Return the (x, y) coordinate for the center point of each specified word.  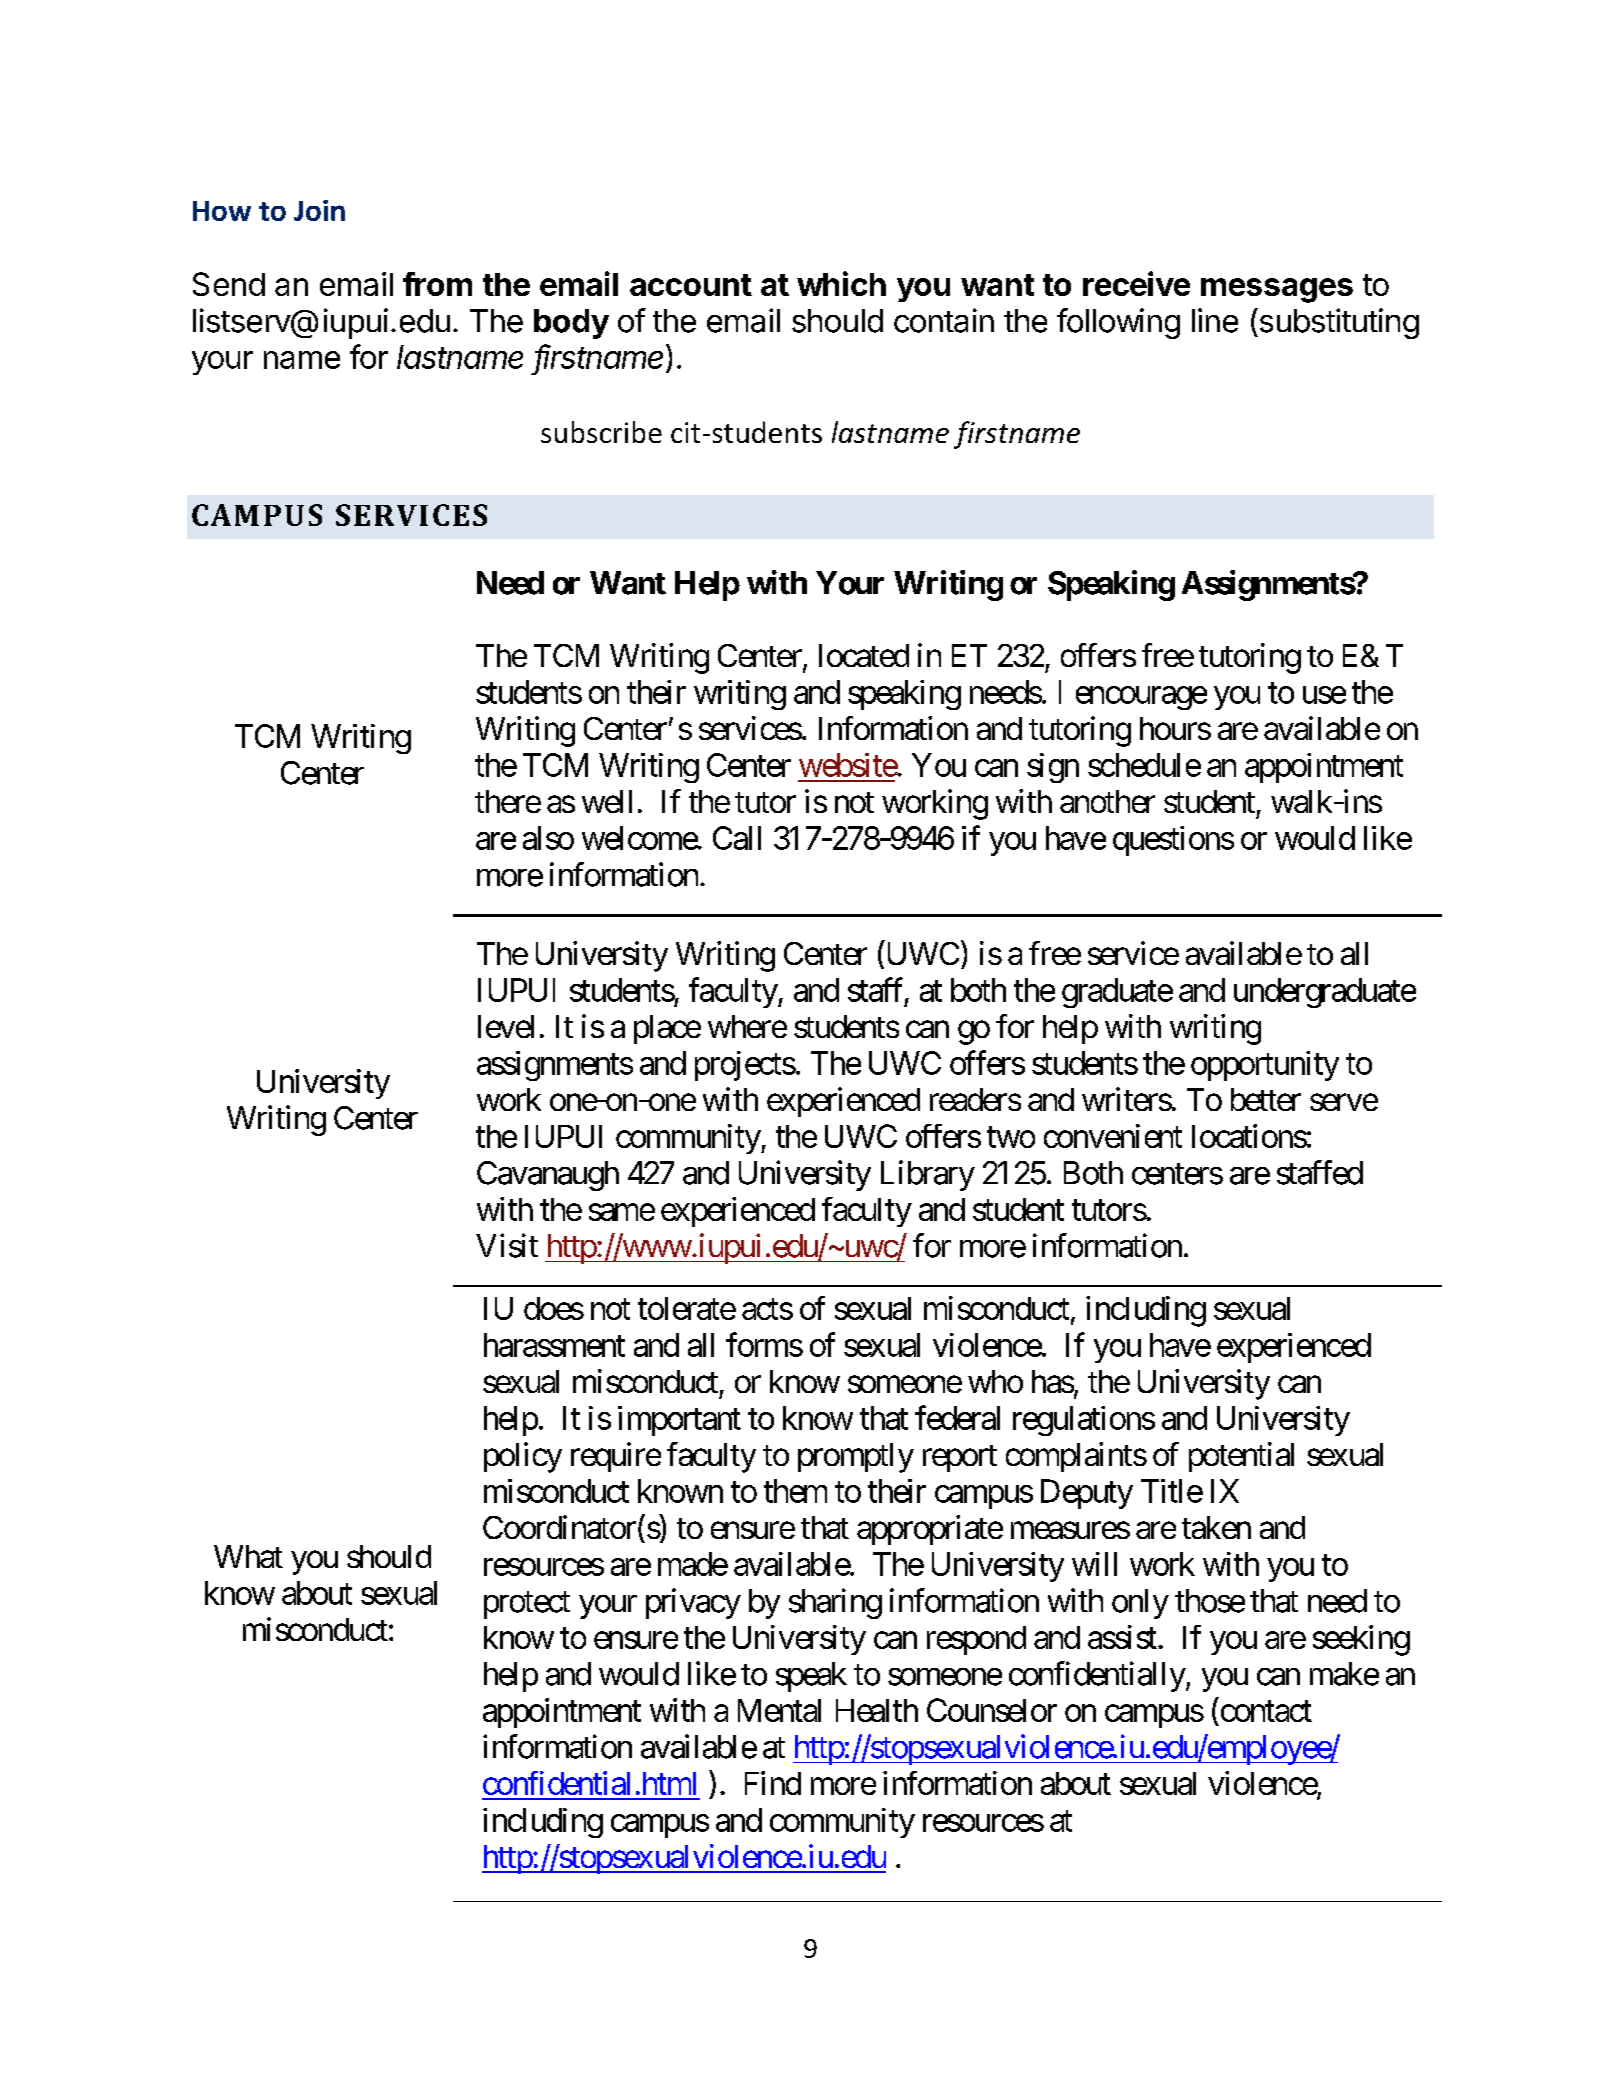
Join (319, 210)
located (864, 655)
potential (1241, 1457)
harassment (554, 1345)
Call (737, 838)
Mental (779, 1710)
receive (1136, 283)
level (506, 1026)
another (1107, 801)
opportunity (1265, 1066)
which (841, 283)
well (607, 801)
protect (527, 1605)
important (679, 1421)
